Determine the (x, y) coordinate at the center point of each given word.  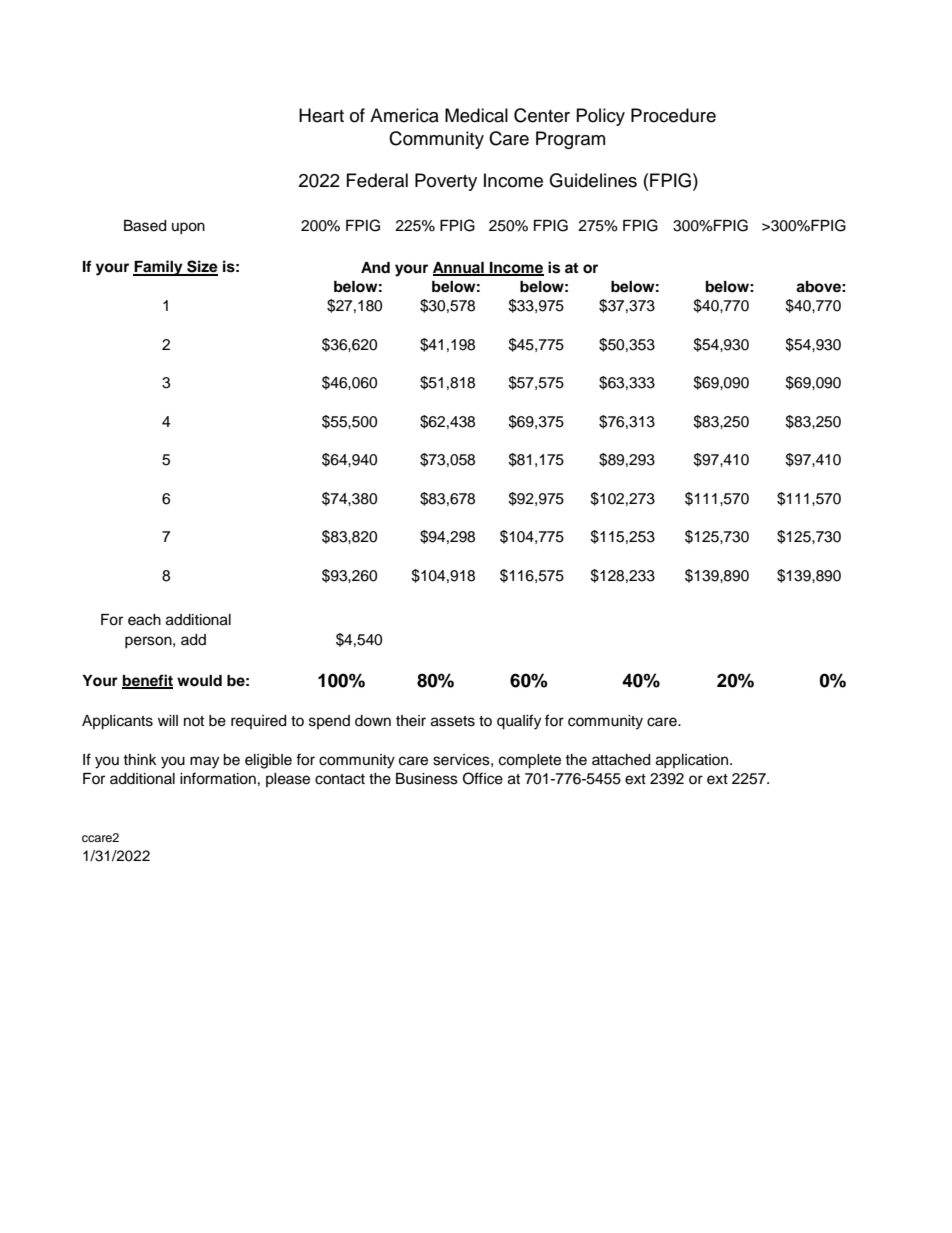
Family (159, 268)
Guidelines (593, 180)
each (144, 620)
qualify (519, 722)
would (199, 681)
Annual (459, 268)
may (204, 762)
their (411, 721)
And (375, 267)
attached (621, 760)
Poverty (446, 182)
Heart (321, 115)
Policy (601, 117)
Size (201, 267)
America (404, 115)
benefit (147, 681)
